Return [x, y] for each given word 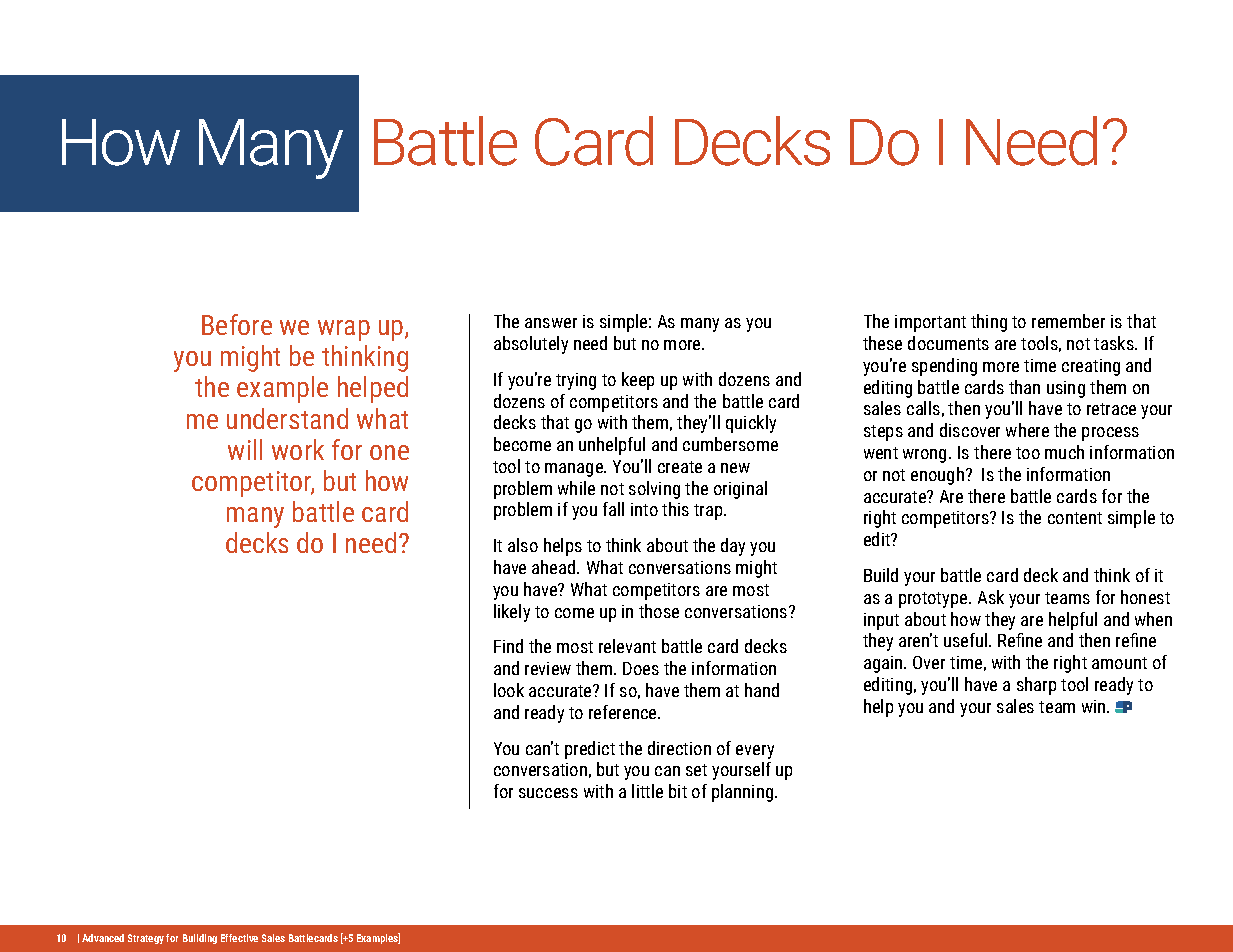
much [1064, 452]
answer [551, 323]
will [245, 449]
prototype [934, 600]
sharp [1036, 686]
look [509, 690]
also [523, 545]
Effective [239, 938]
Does [641, 668]
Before [237, 324]
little [647, 791]
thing [989, 323]
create [680, 467]
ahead [555, 567]
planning [744, 793]
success [548, 793]
